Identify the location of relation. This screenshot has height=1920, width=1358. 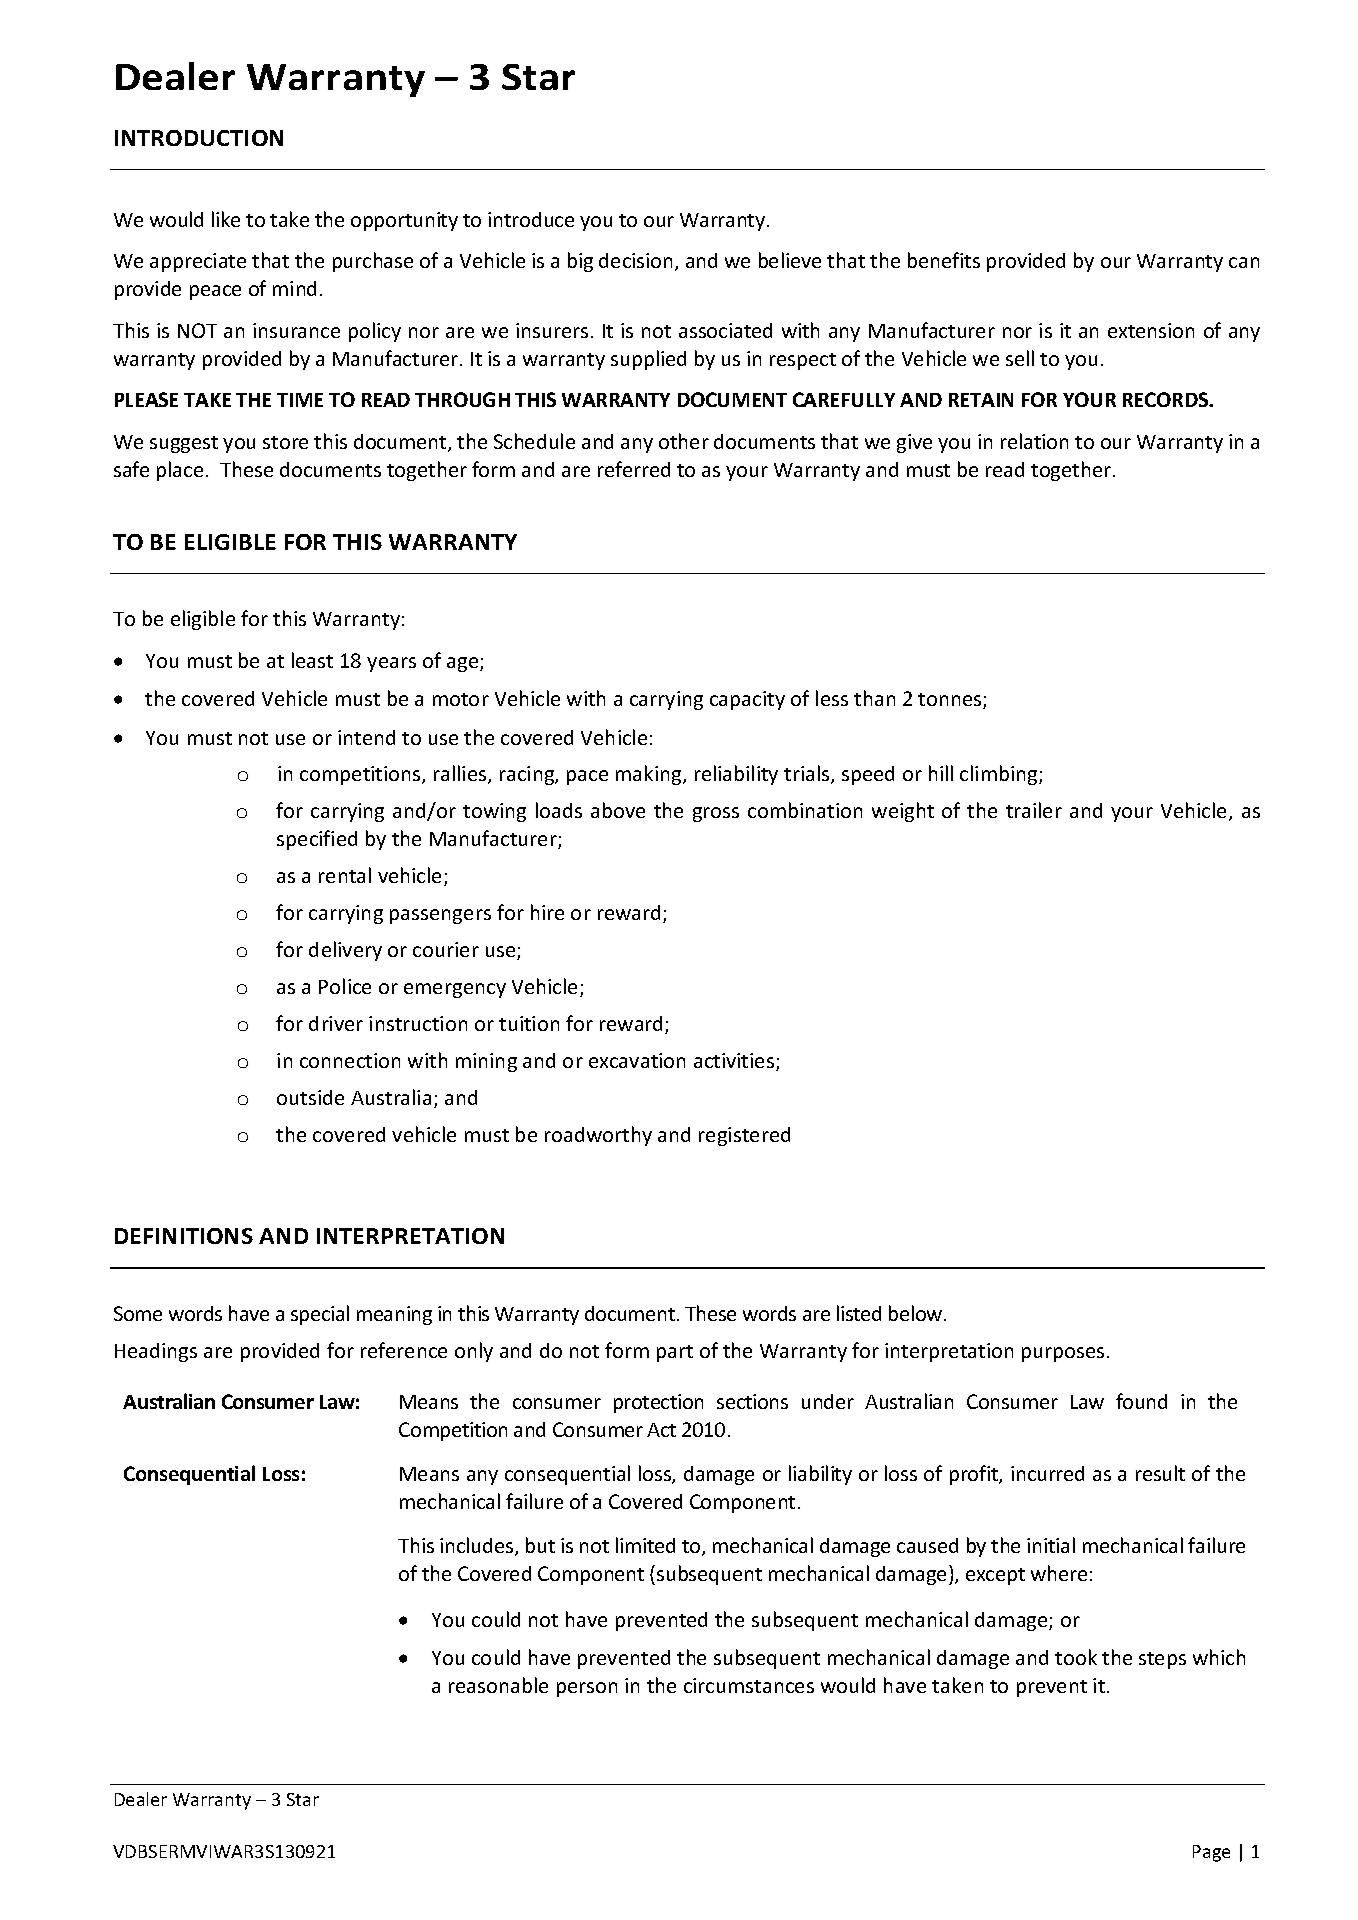
(1034, 441).
